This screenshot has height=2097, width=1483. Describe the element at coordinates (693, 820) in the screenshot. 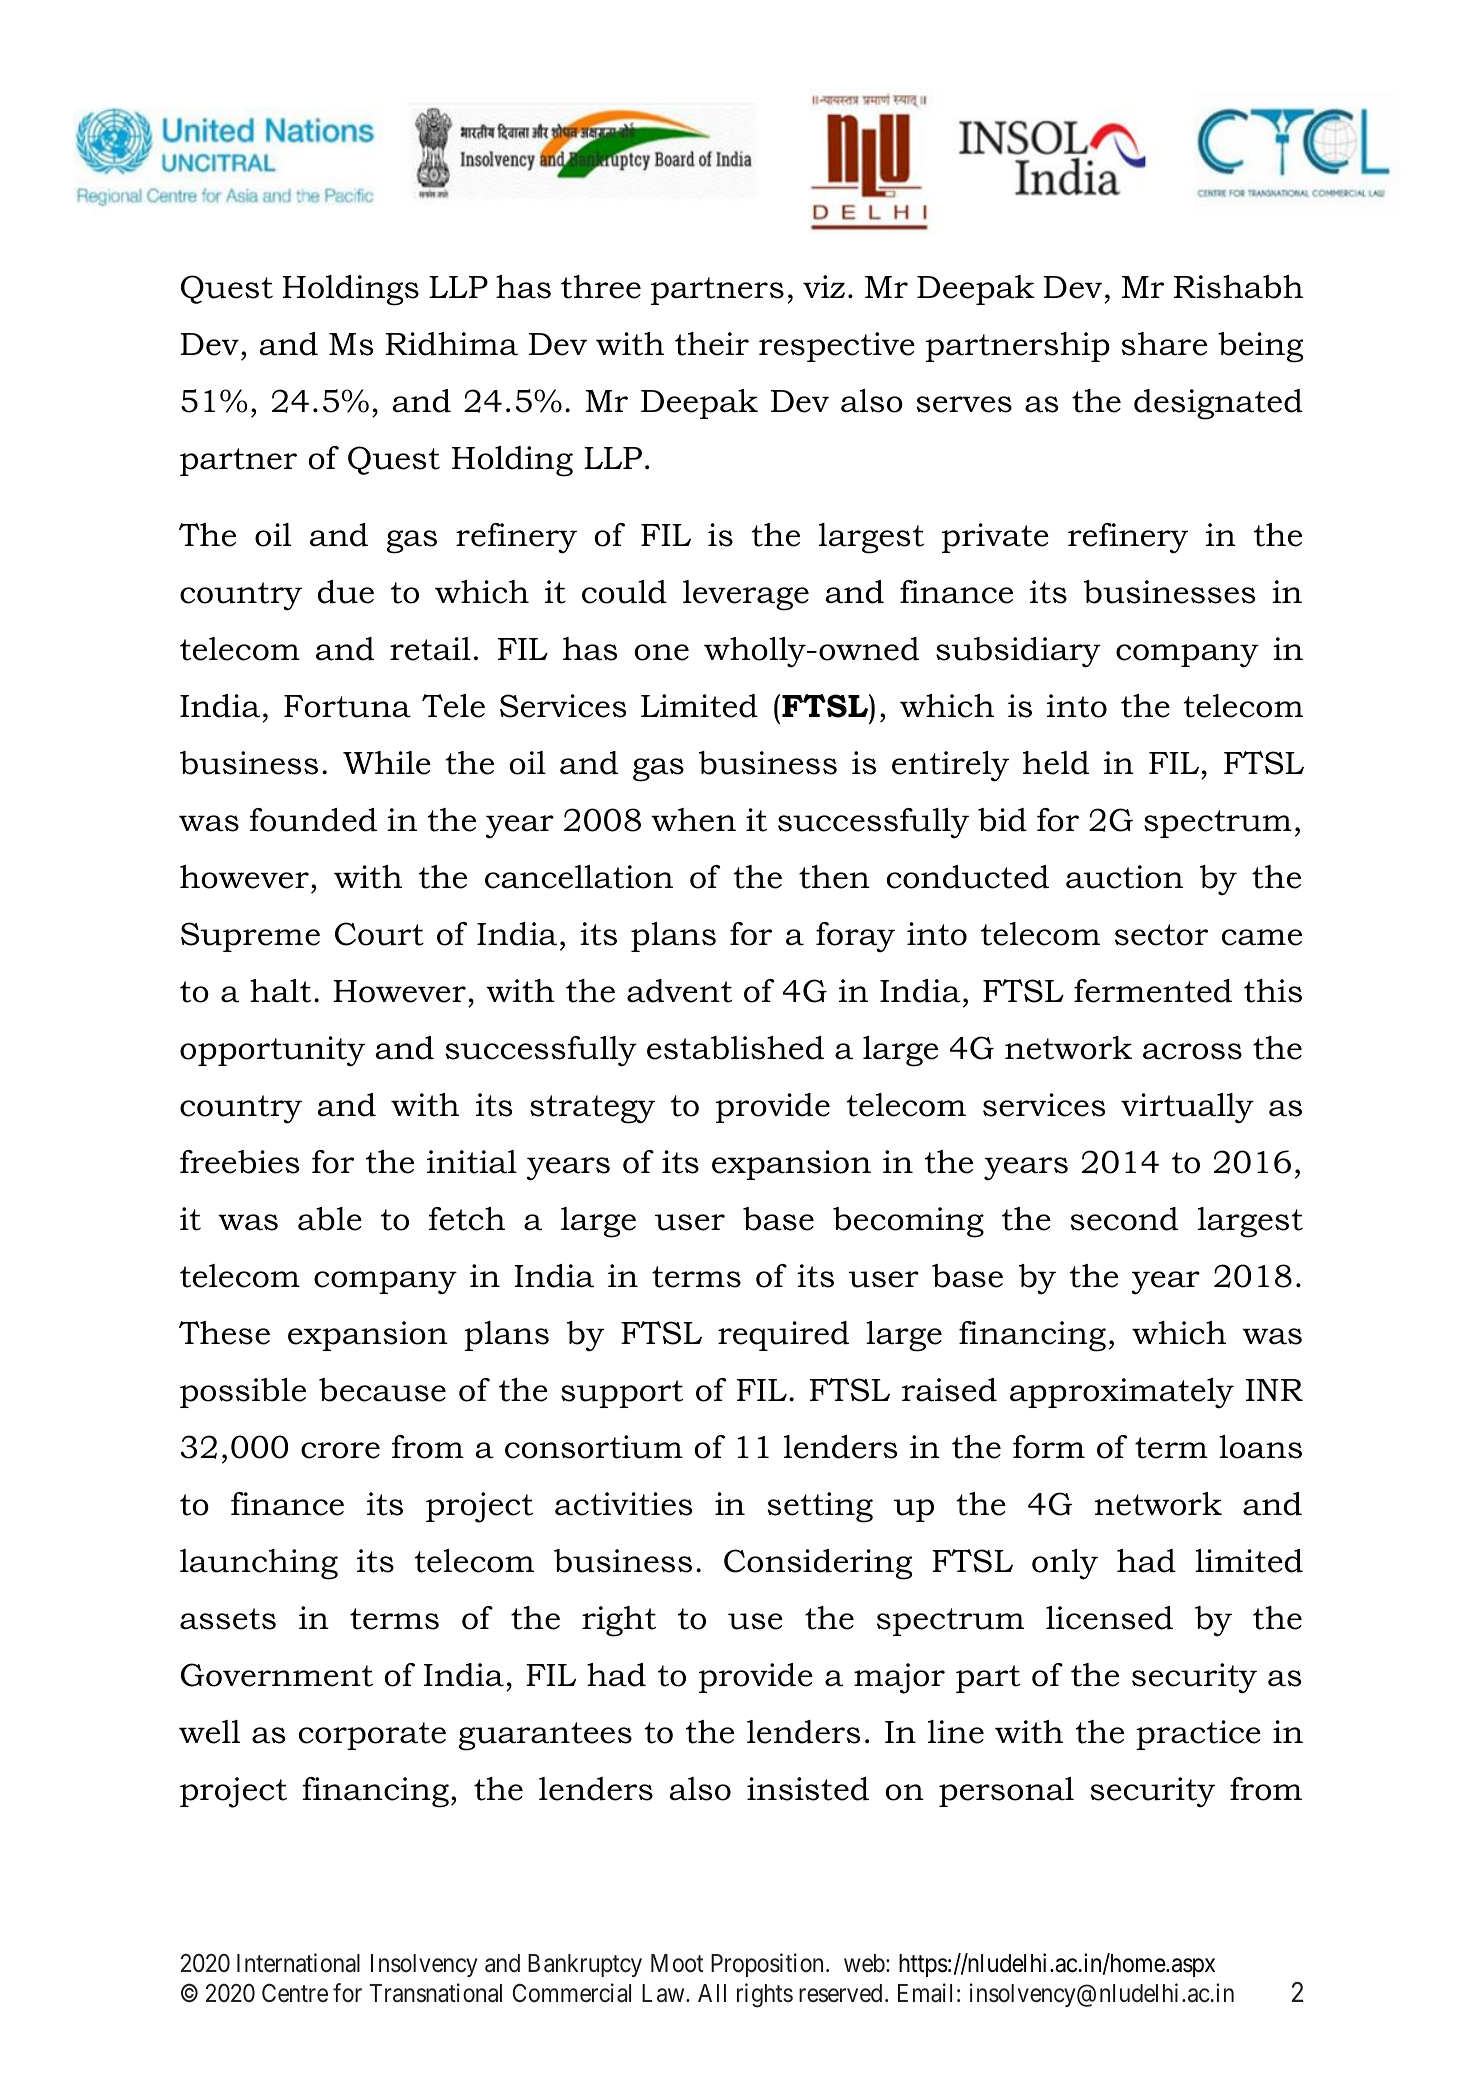

I see `when` at that location.
